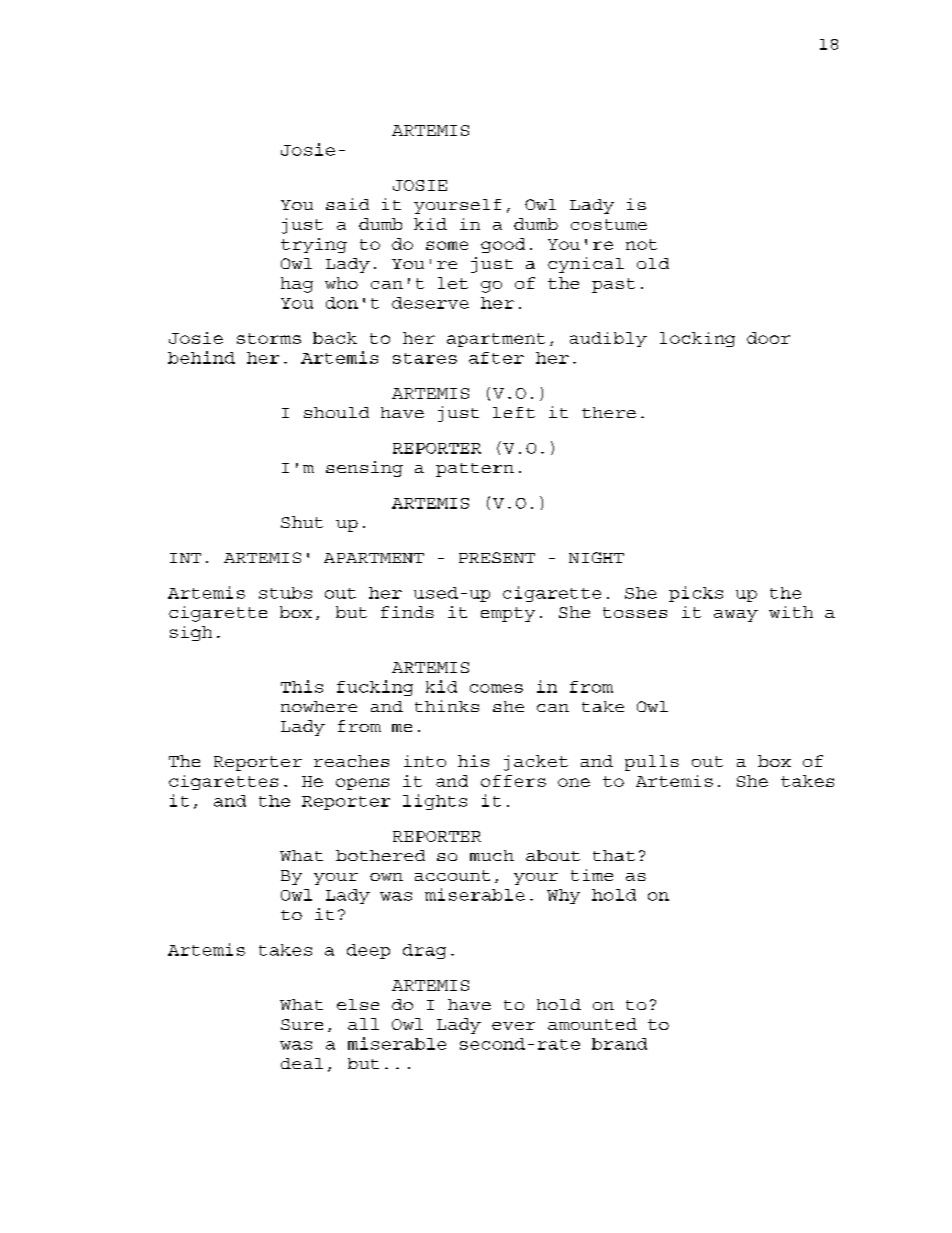  I want to click on reaches, so click(351, 761).
